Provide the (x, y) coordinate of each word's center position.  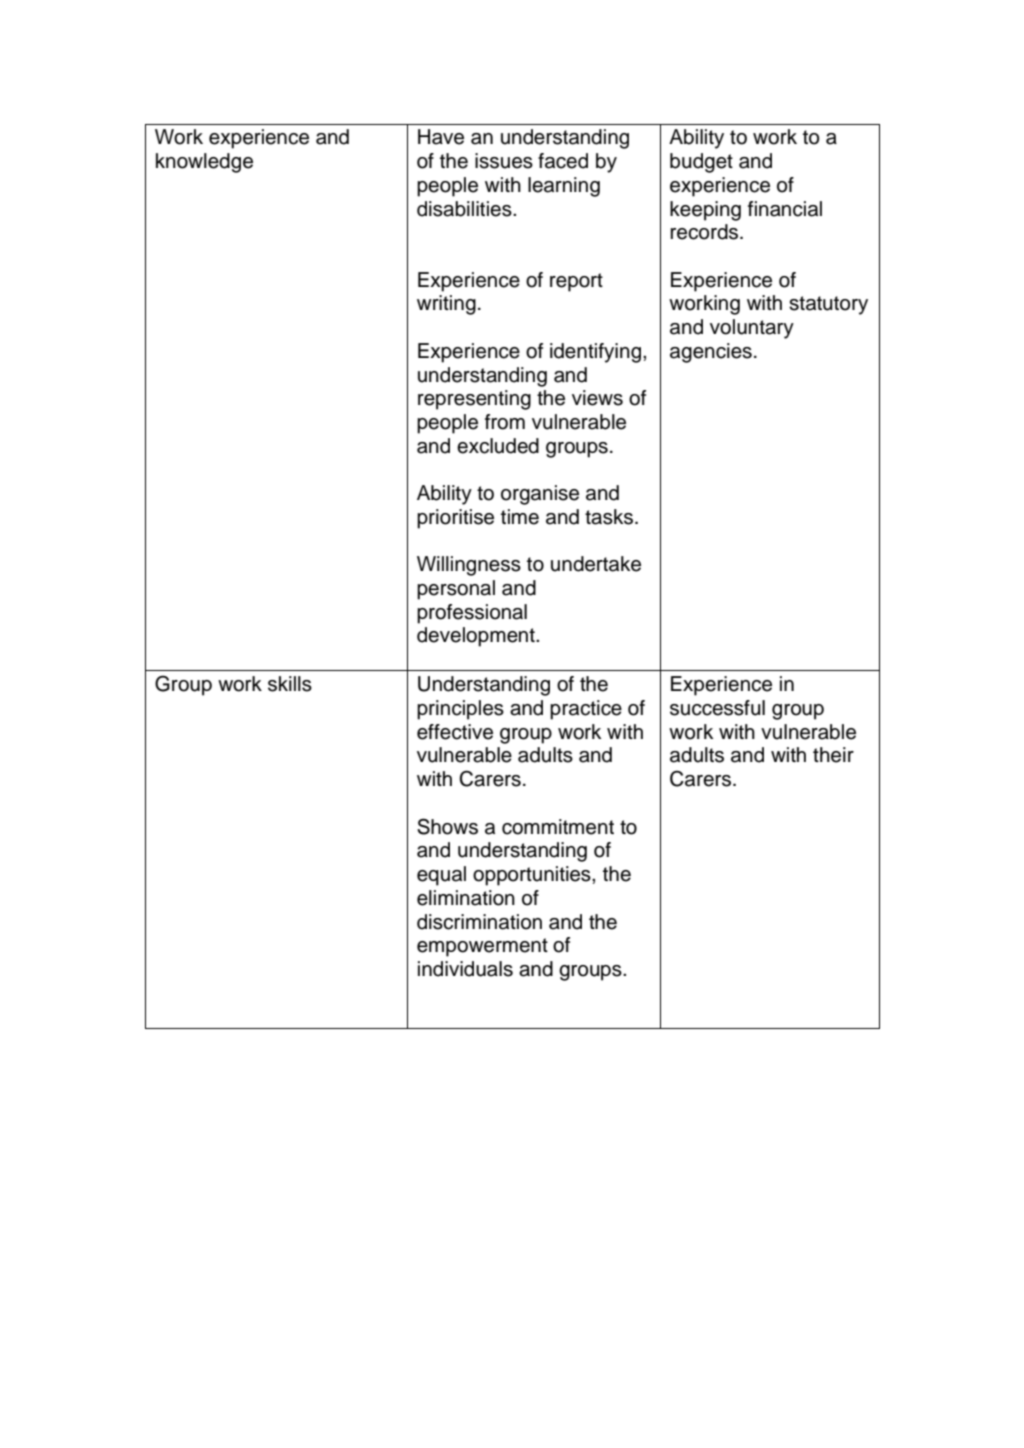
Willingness (469, 566)
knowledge (204, 163)
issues (504, 161)
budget (701, 163)
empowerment (482, 947)
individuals (465, 969)
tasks (609, 517)
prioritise (455, 519)
